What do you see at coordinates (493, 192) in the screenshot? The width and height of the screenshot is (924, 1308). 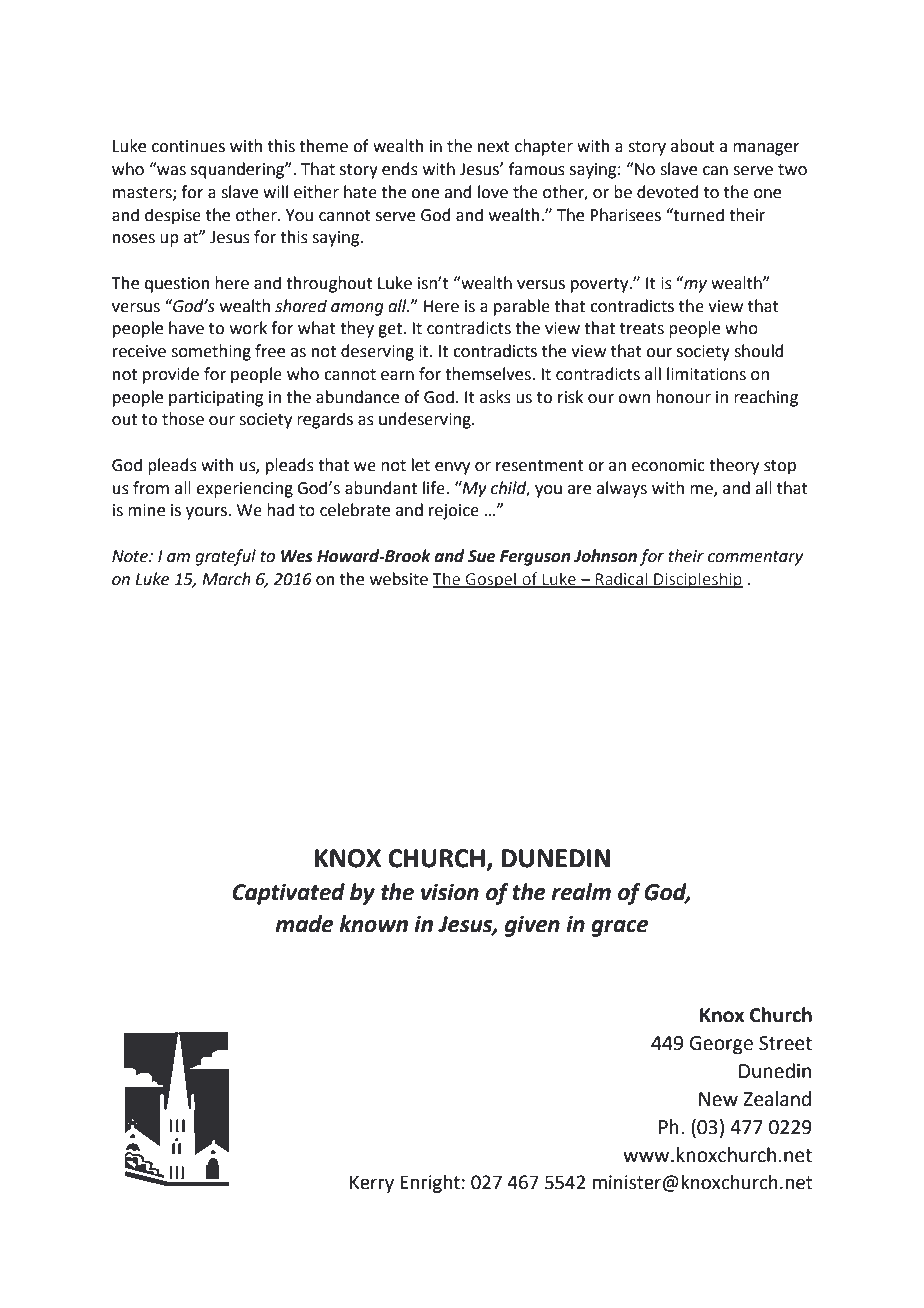 I see `love` at bounding box center [493, 192].
